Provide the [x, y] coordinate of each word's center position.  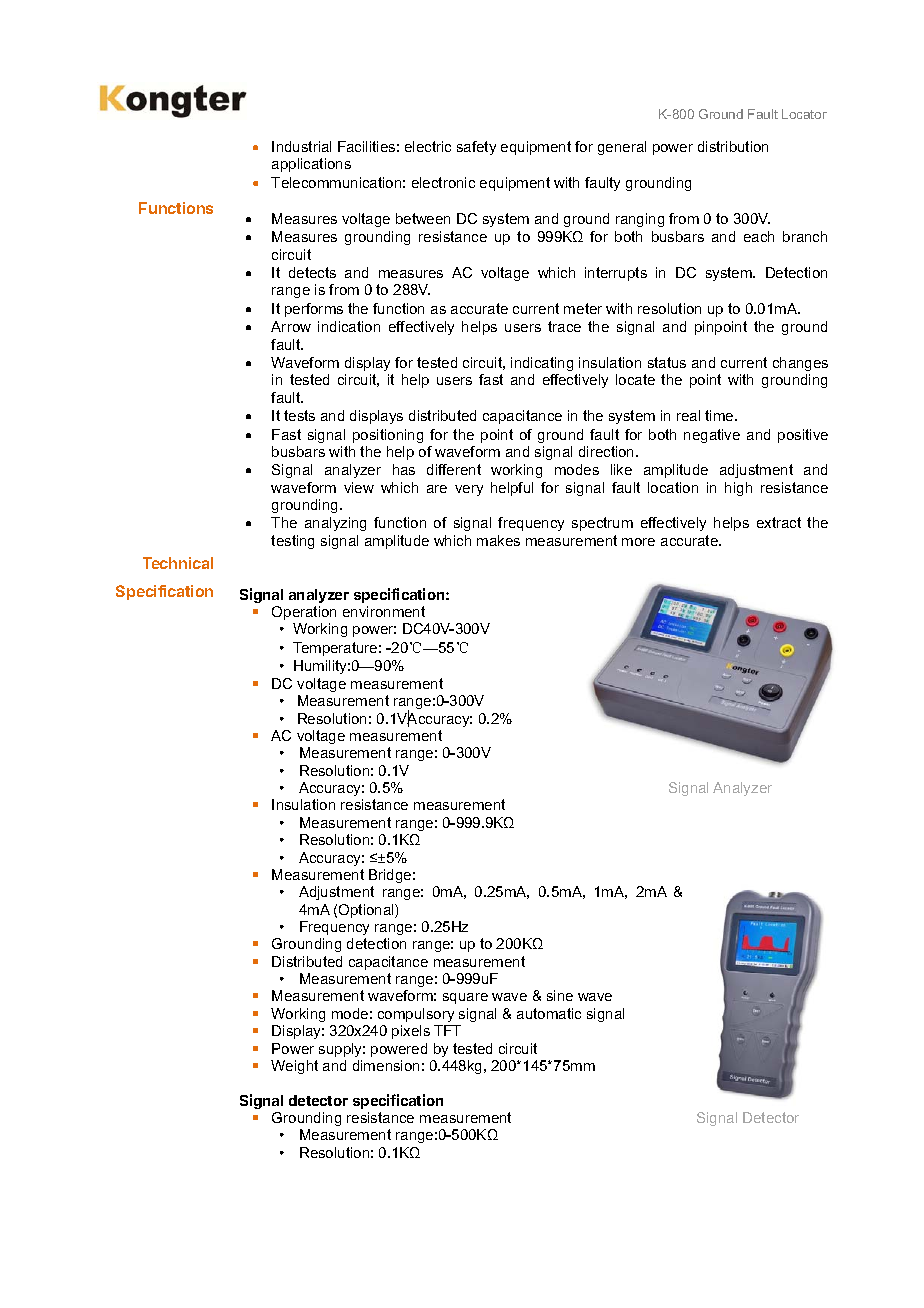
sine [560, 995]
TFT [447, 1030]
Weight [294, 1067]
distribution [733, 146]
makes [498, 540]
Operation [304, 613]
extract [779, 522]
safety [476, 148]
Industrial [301, 146]
